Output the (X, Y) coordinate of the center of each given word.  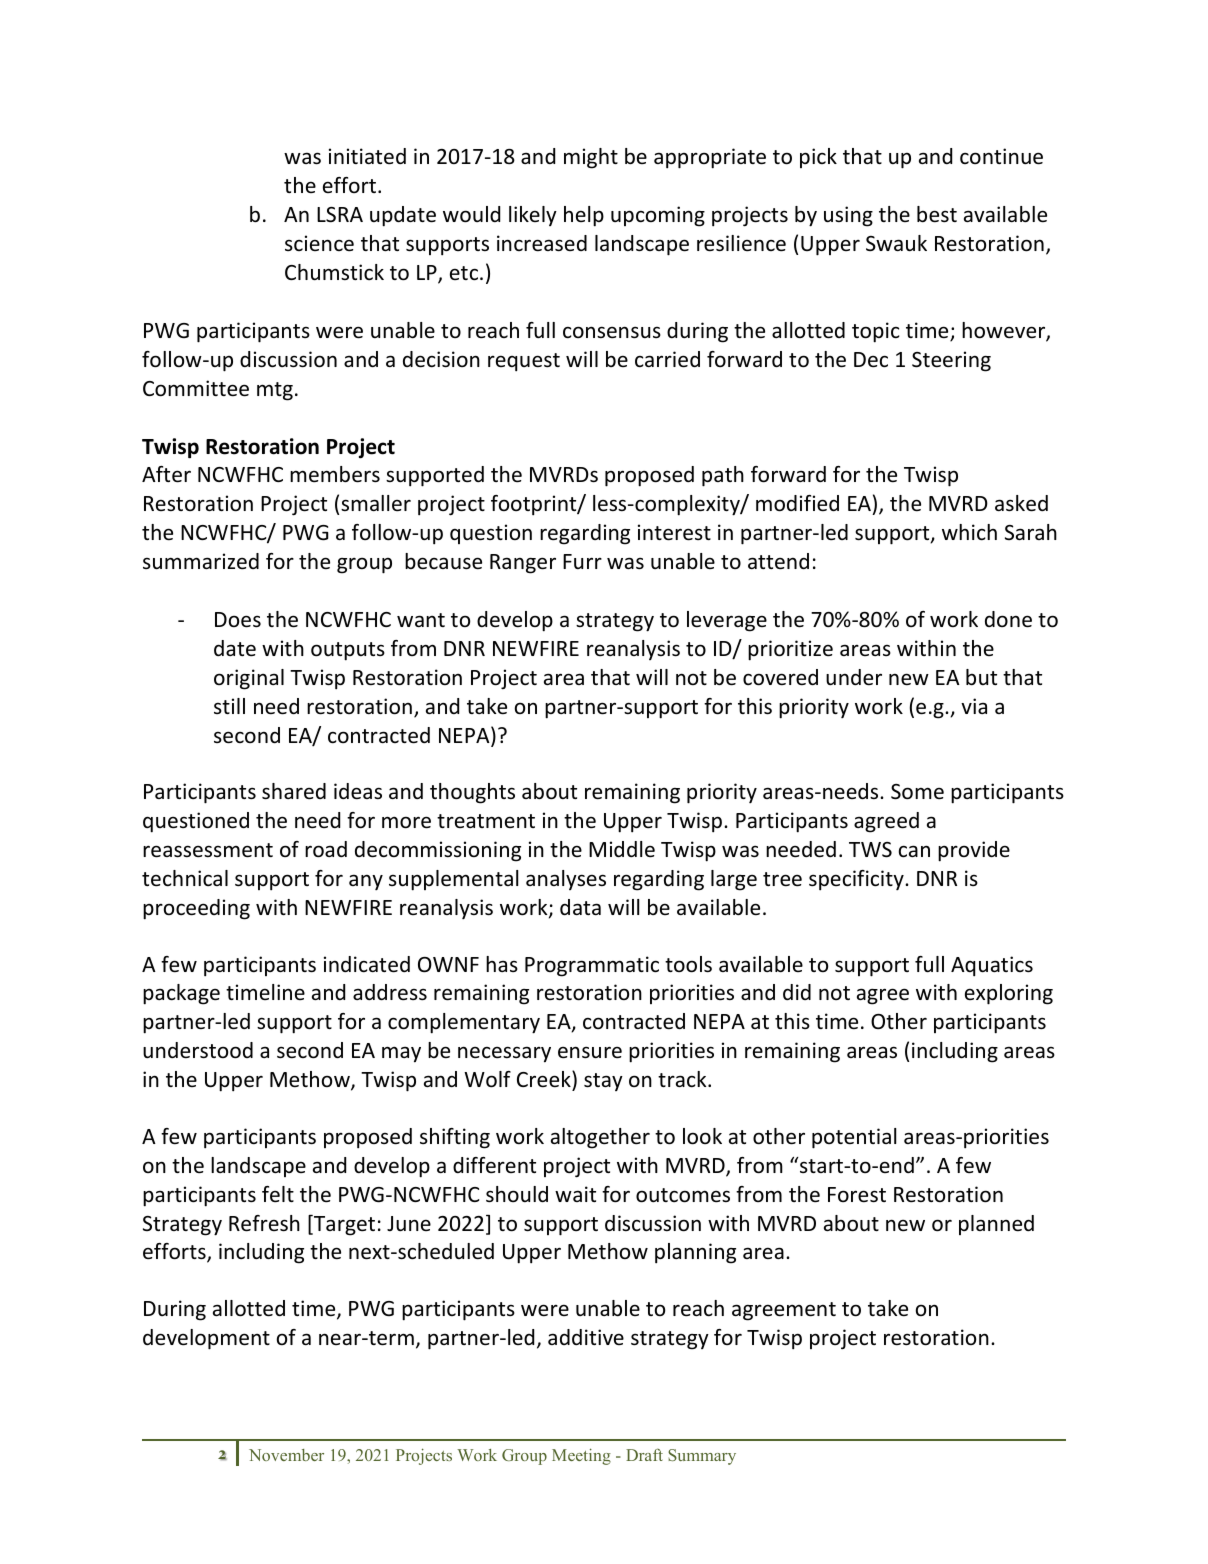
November (286, 1455)
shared (294, 791)
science (319, 243)
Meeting (581, 1456)
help (584, 216)
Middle (622, 849)
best (937, 214)
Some (917, 792)
